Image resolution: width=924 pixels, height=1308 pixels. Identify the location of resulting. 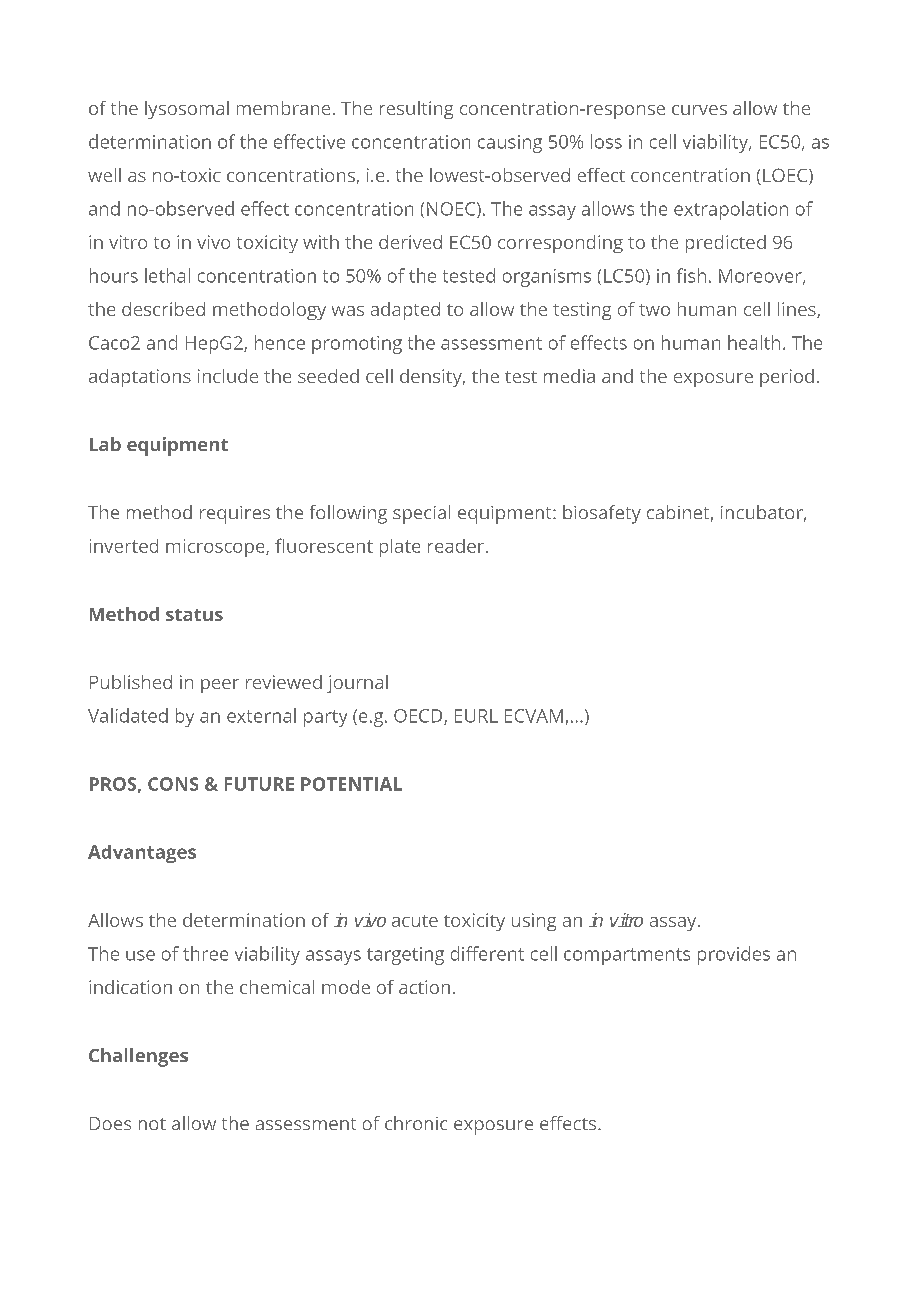
(416, 110).
